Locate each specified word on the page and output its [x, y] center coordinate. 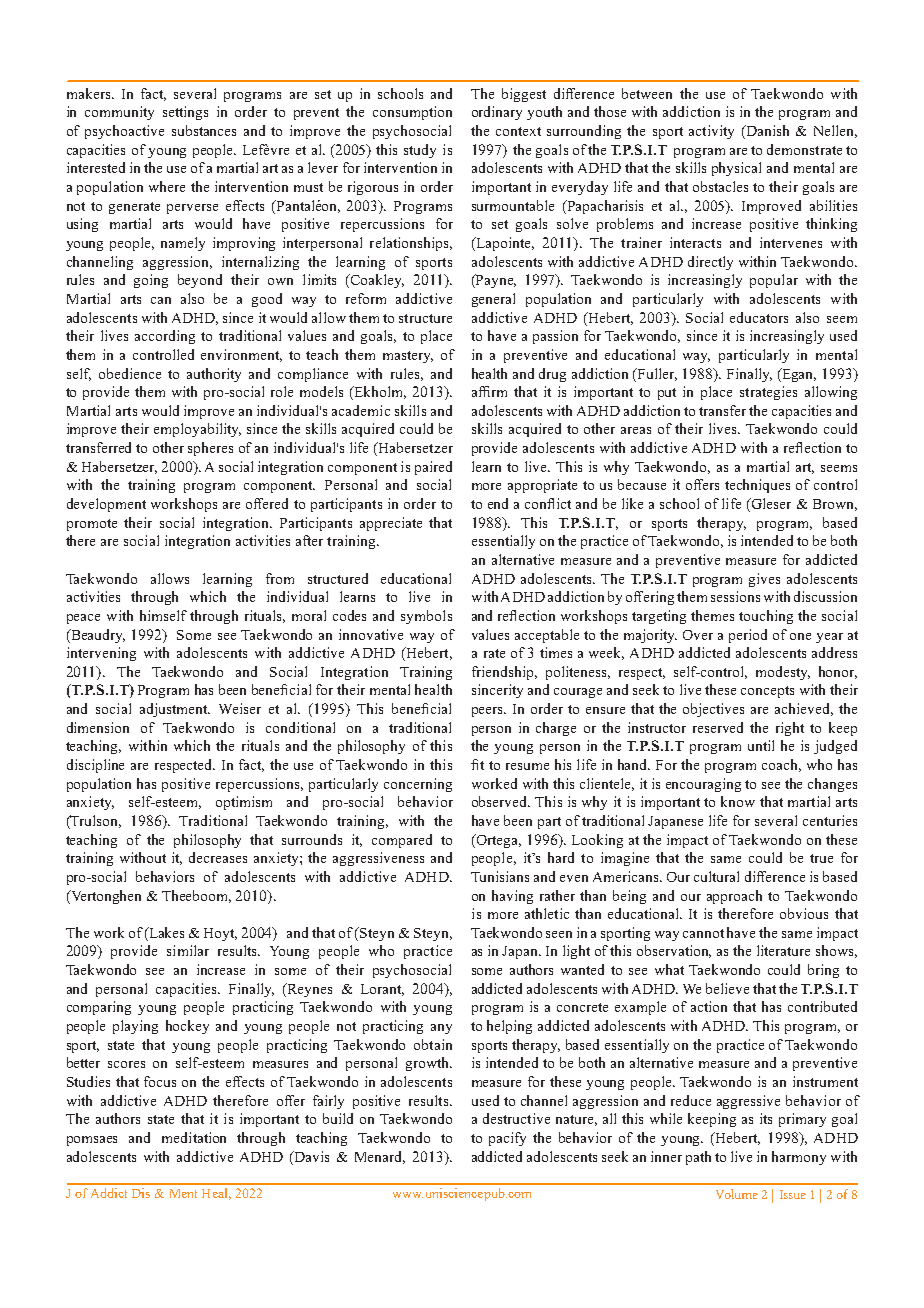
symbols [426, 617]
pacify [507, 1139]
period [748, 636]
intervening [101, 654]
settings [185, 113]
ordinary [497, 113]
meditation [194, 1137]
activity [711, 132]
